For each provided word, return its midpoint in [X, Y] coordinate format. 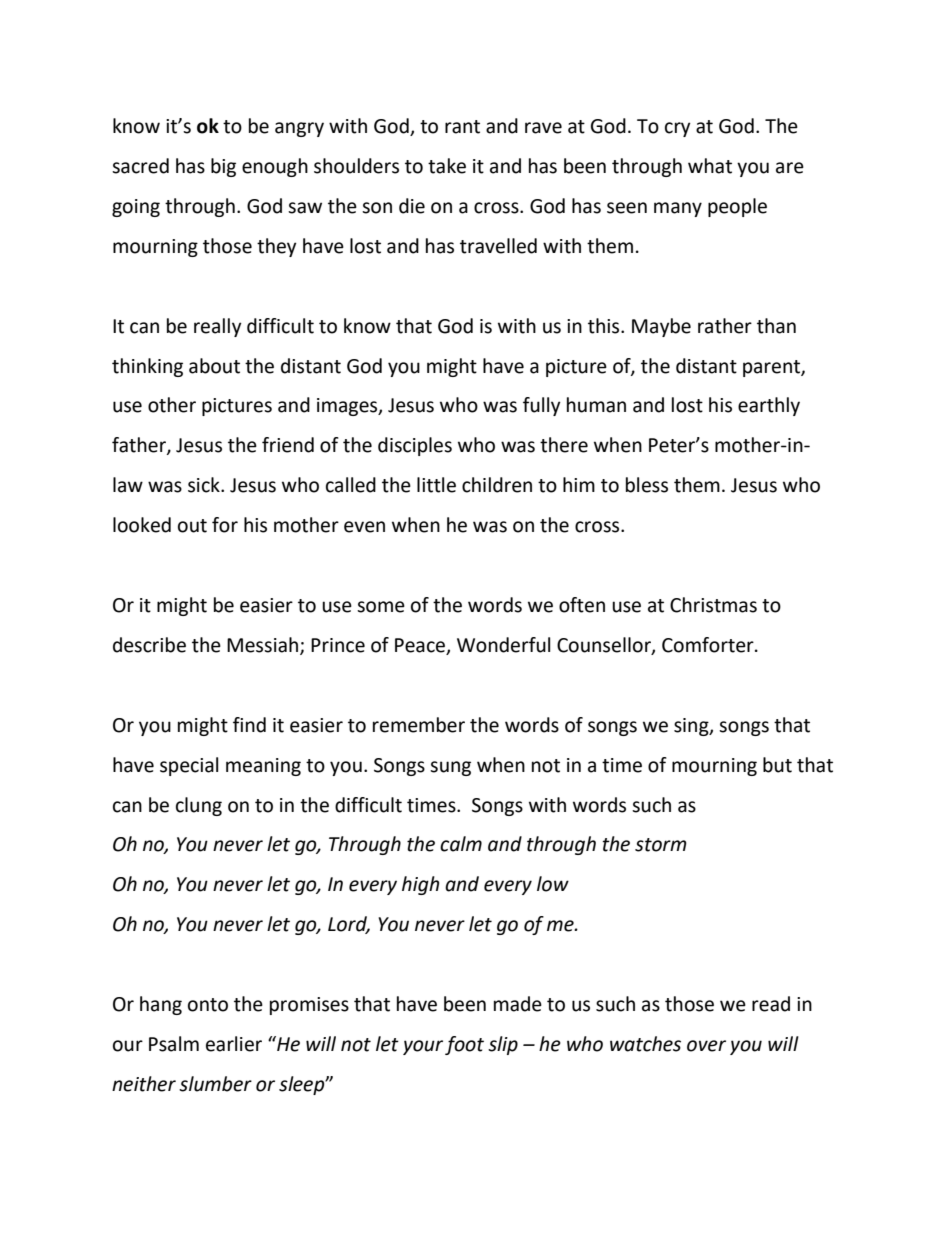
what [710, 166]
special [189, 766]
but [777, 765]
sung [450, 768]
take [447, 166]
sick [205, 485]
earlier [234, 1044]
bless [647, 485]
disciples [415, 446]
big [223, 167]
